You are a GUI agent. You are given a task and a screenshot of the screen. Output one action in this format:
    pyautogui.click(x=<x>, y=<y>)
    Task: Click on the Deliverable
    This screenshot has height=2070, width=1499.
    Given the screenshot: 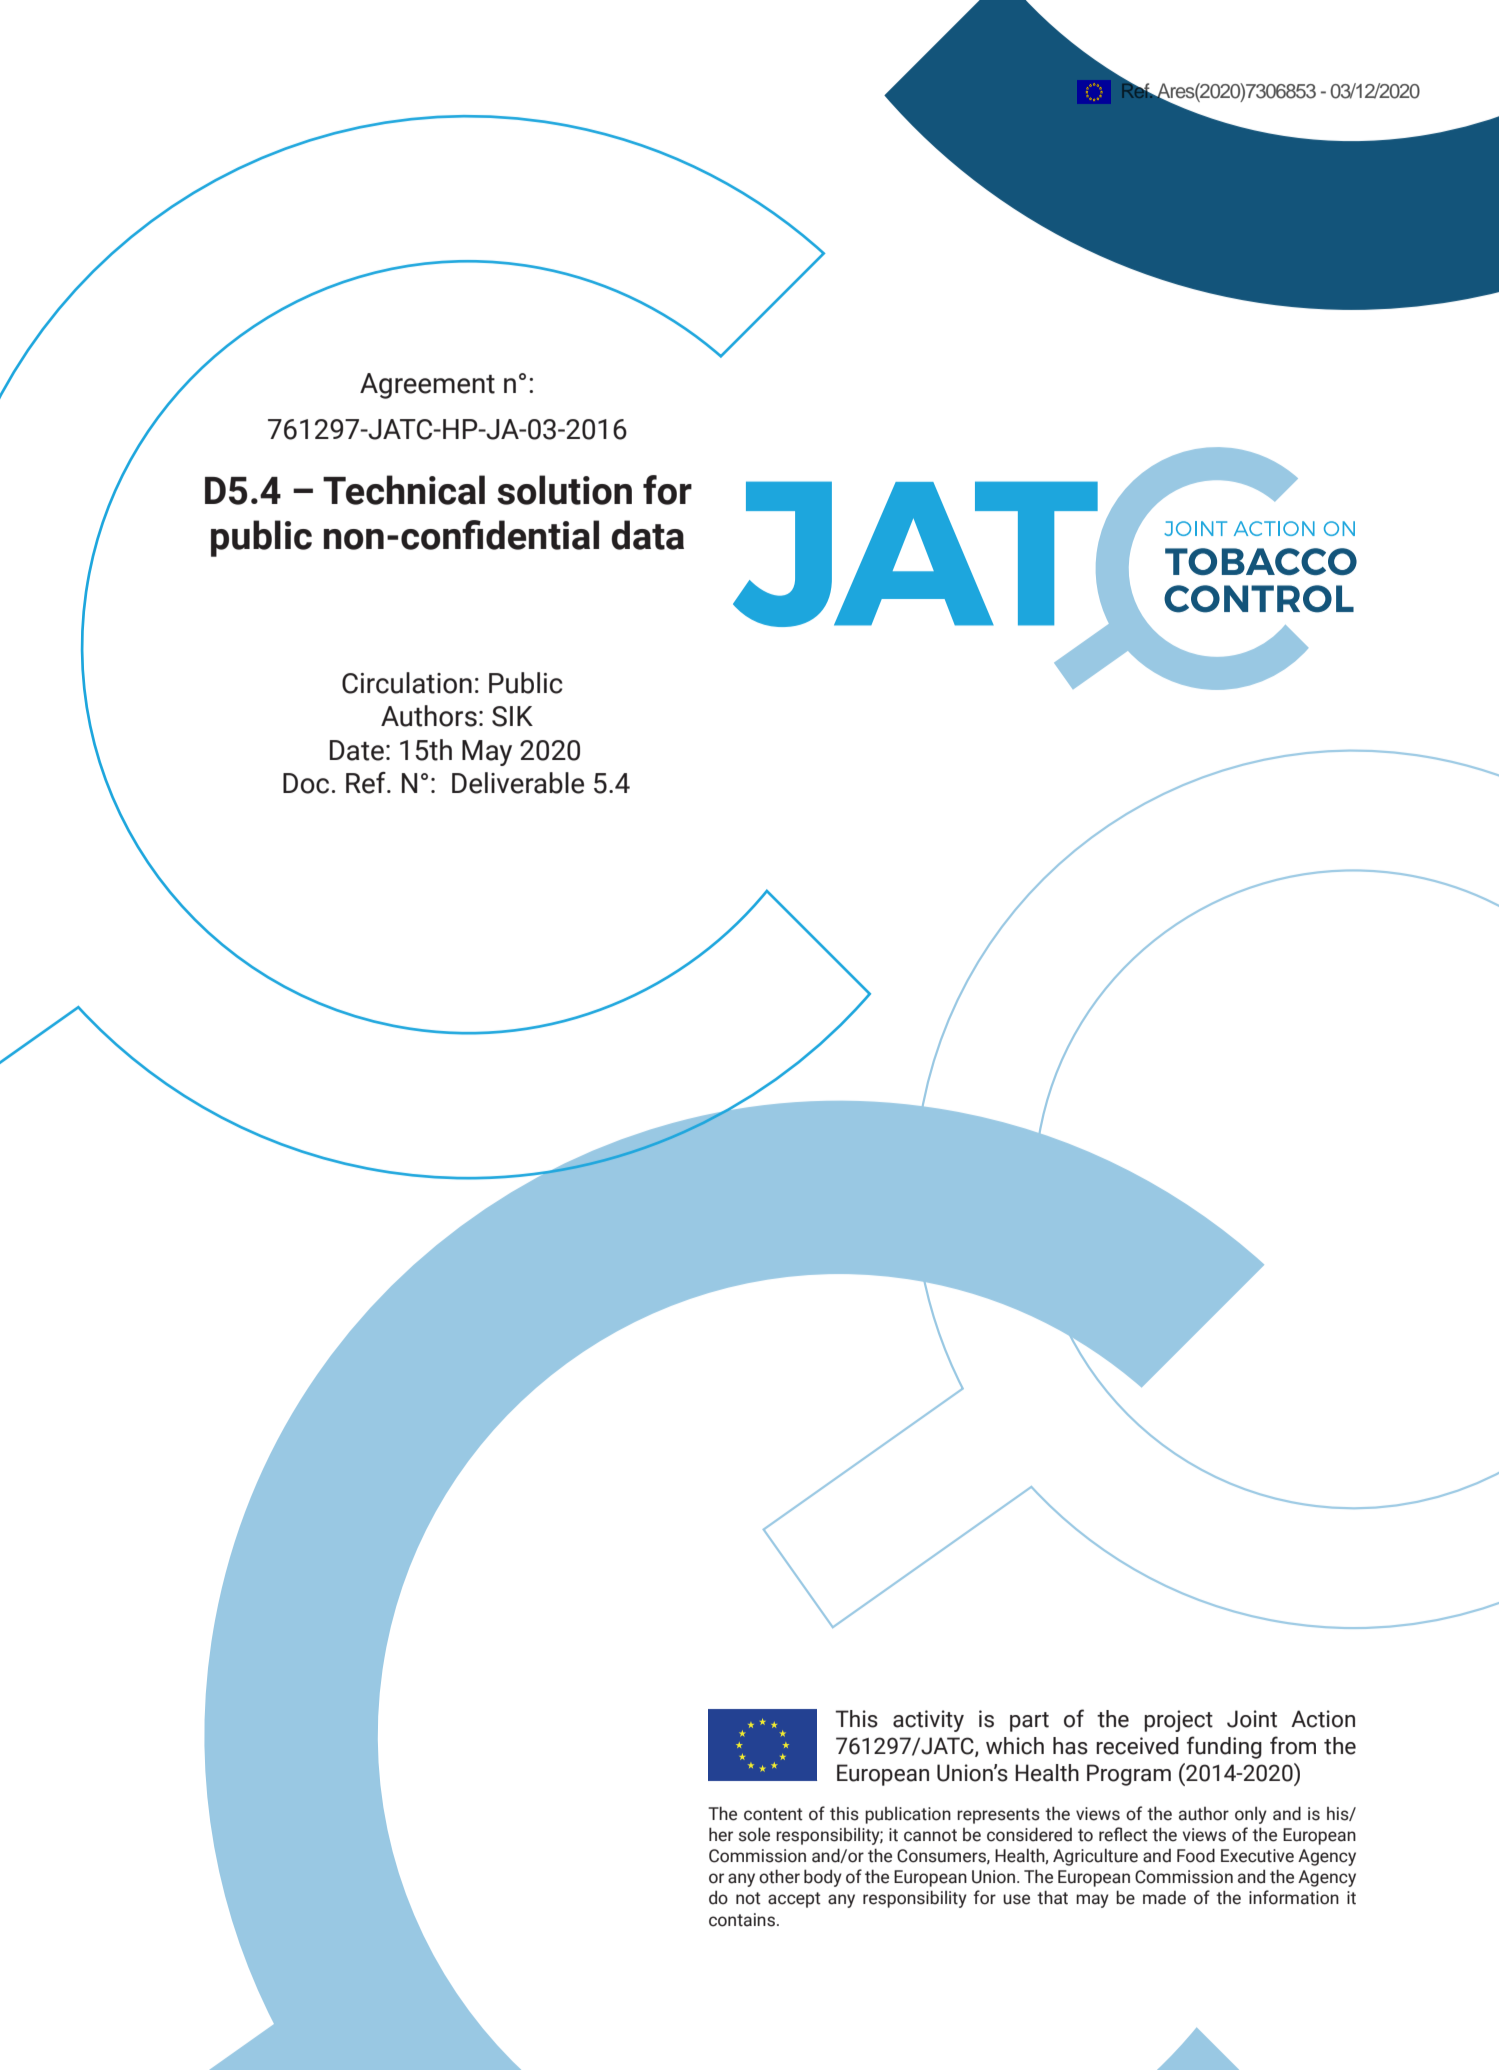 What is the action you would take?
    pyautogui.click(x=518, y=783)
